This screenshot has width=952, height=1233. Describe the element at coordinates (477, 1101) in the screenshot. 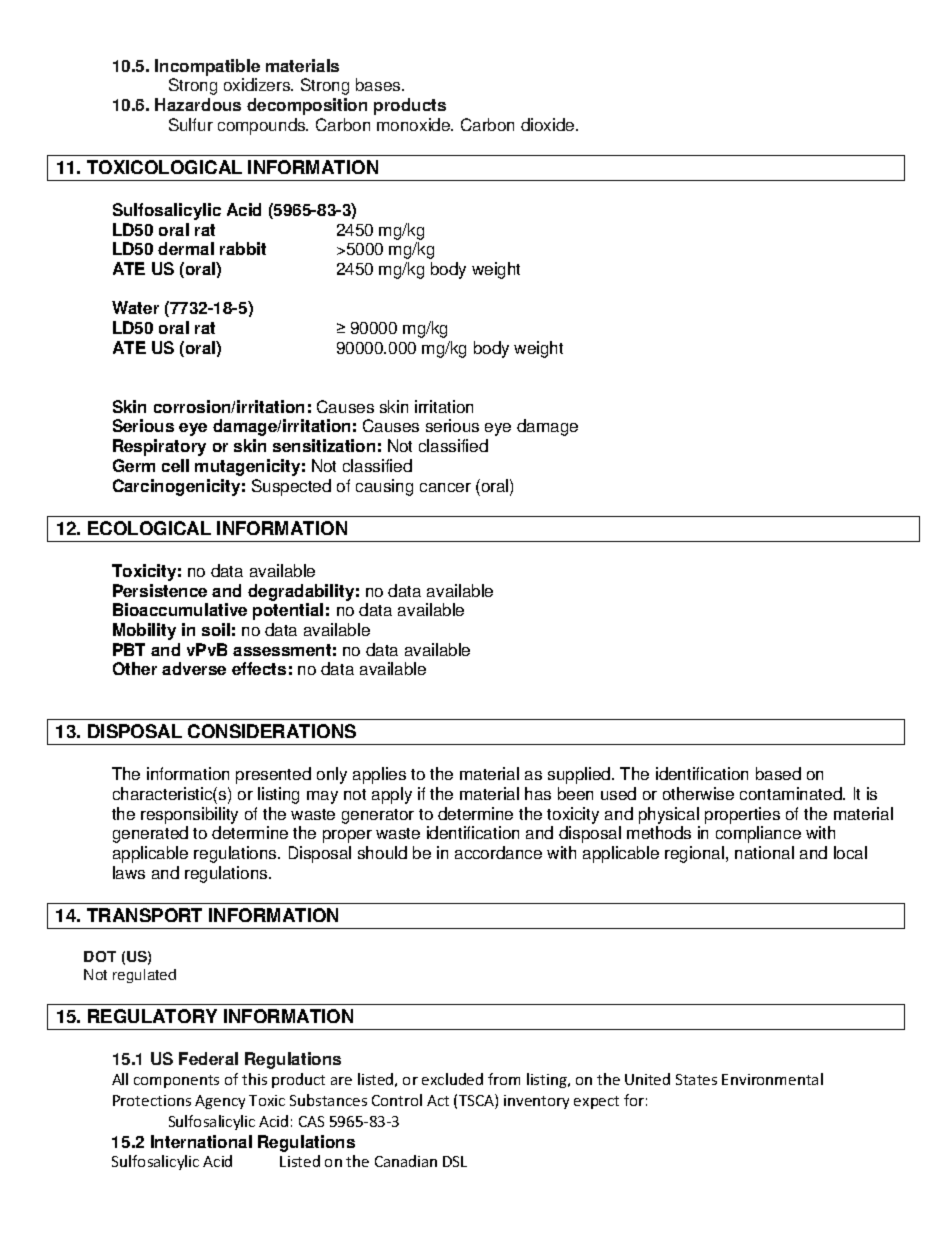

I see `TSCA` at that location.
